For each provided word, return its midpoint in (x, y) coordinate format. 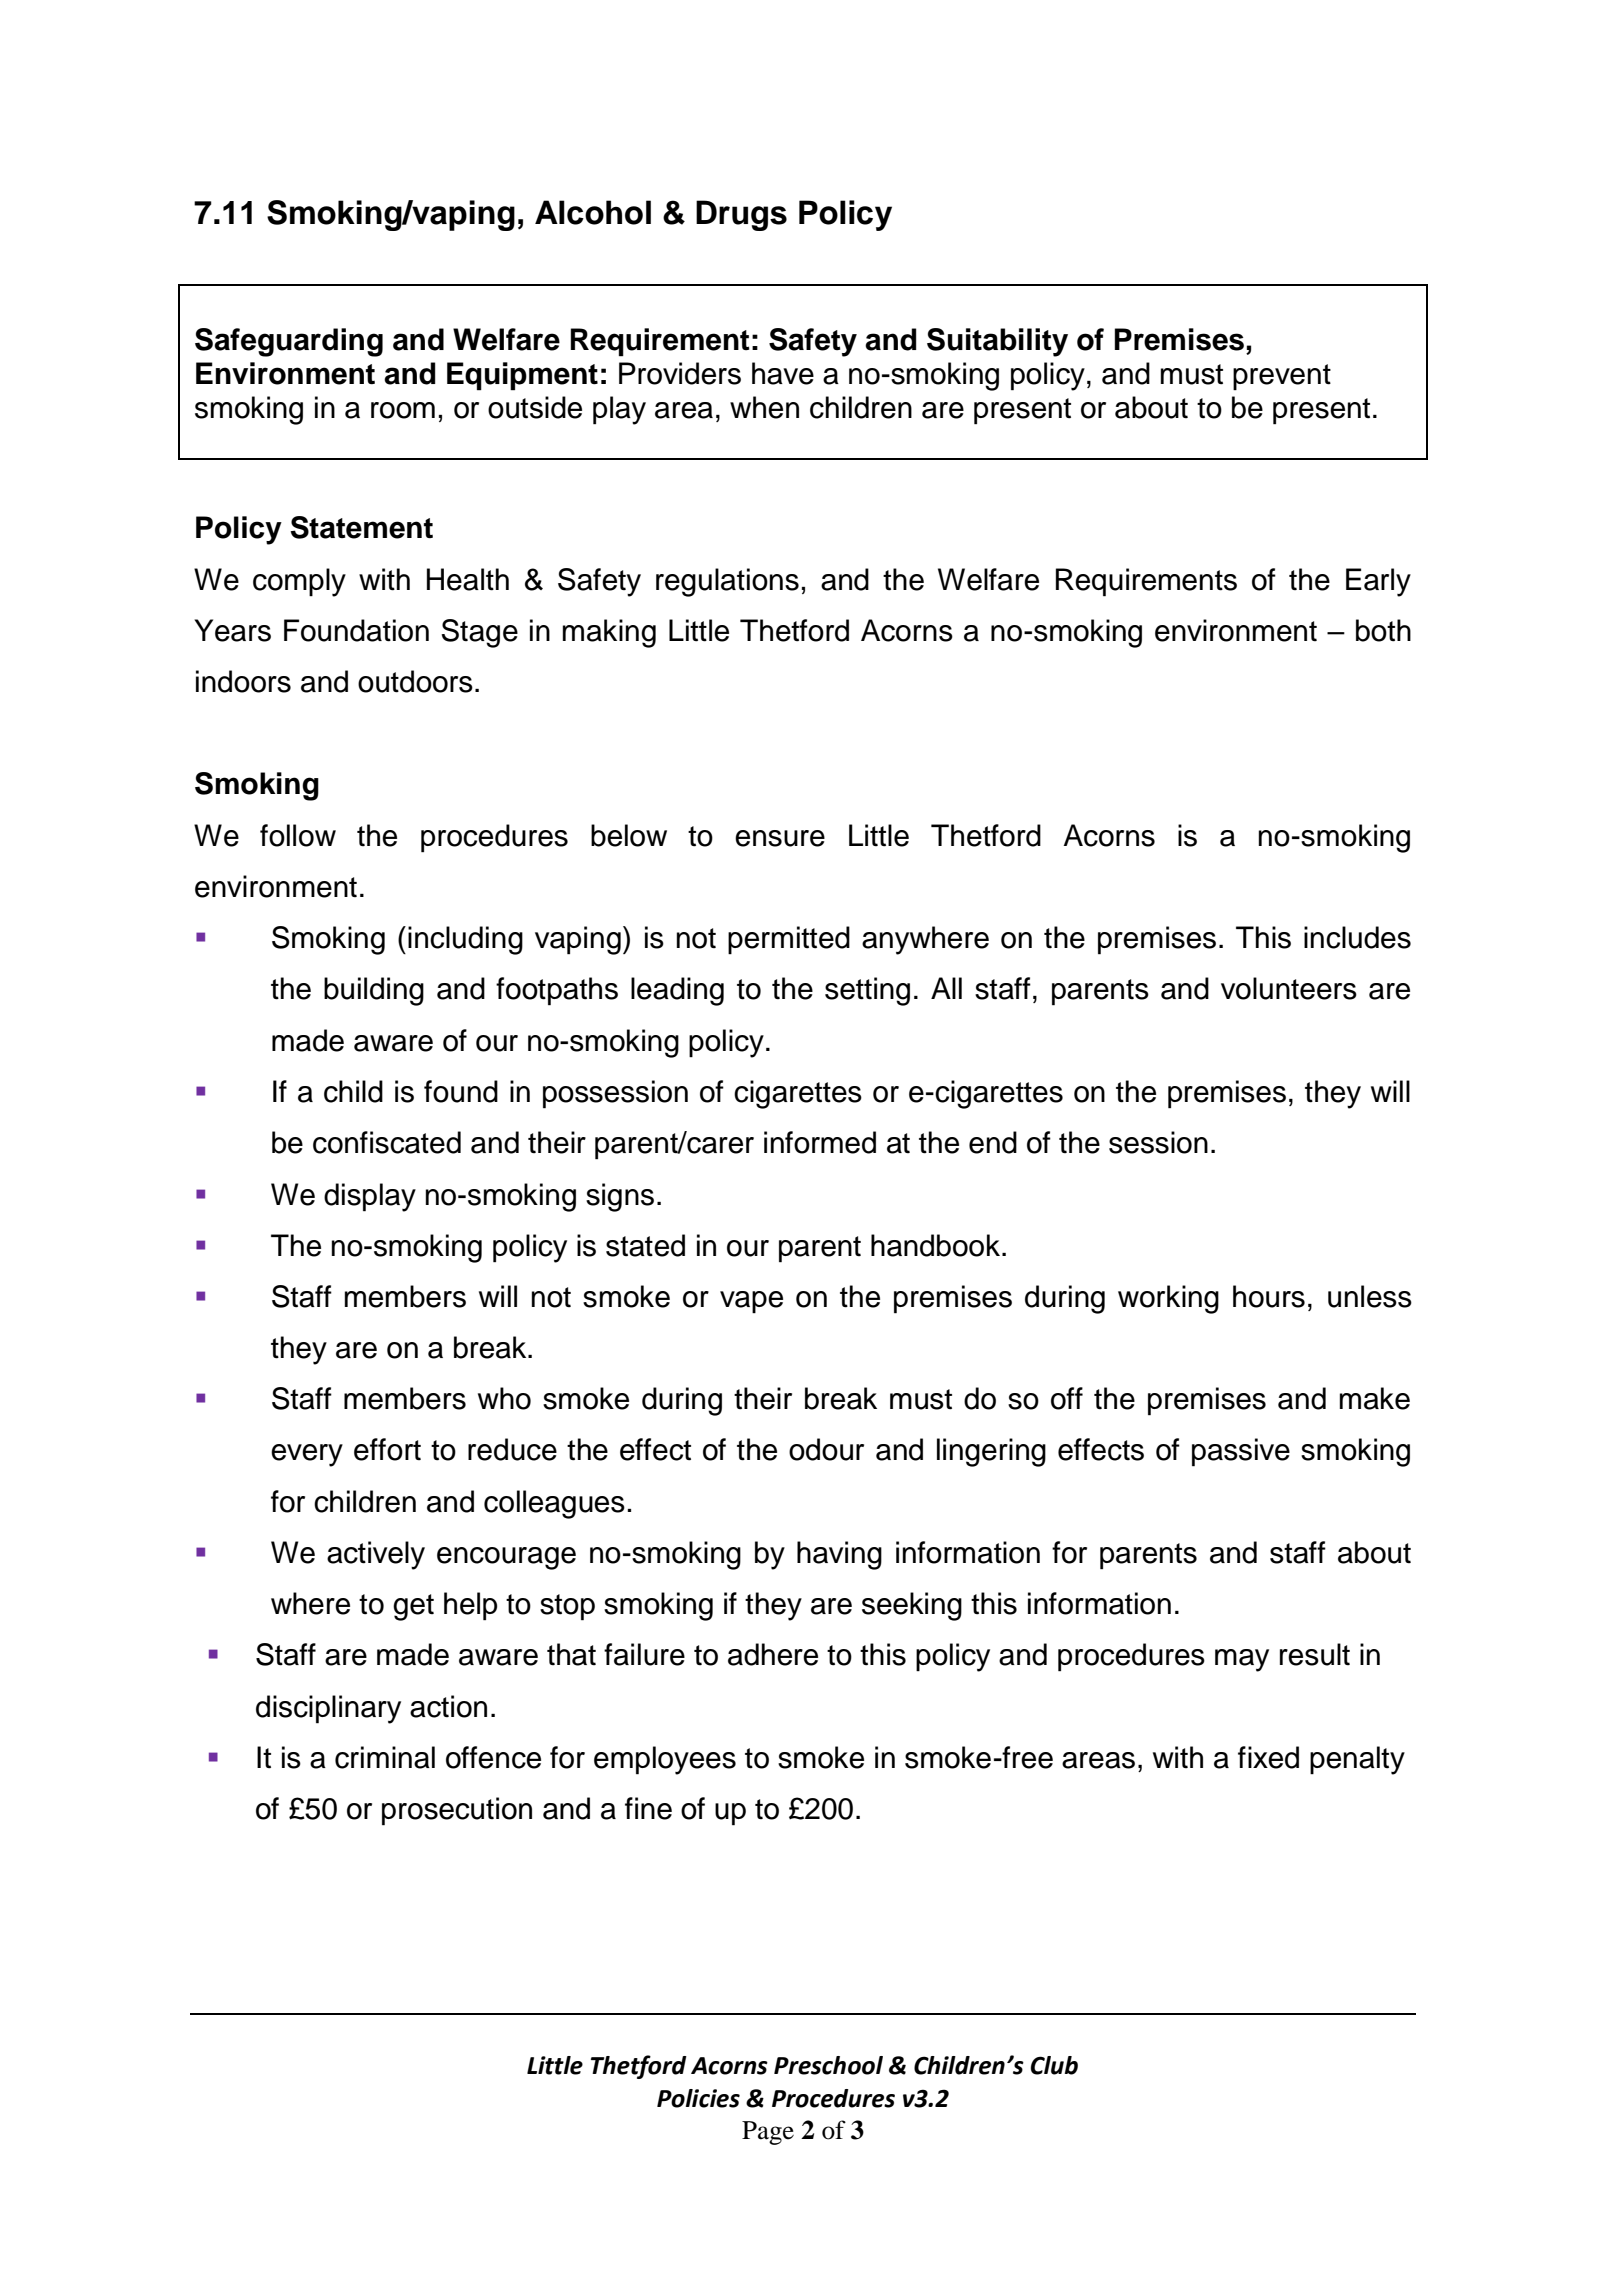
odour (826, 1449)
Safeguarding (289, 342)
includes (1357, 937)
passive (1241, 1452)
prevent (1282, 377)
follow (298, 835)
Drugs (741, 215)
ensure (780, 838)
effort (387, 1449)
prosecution (457, 1811)
